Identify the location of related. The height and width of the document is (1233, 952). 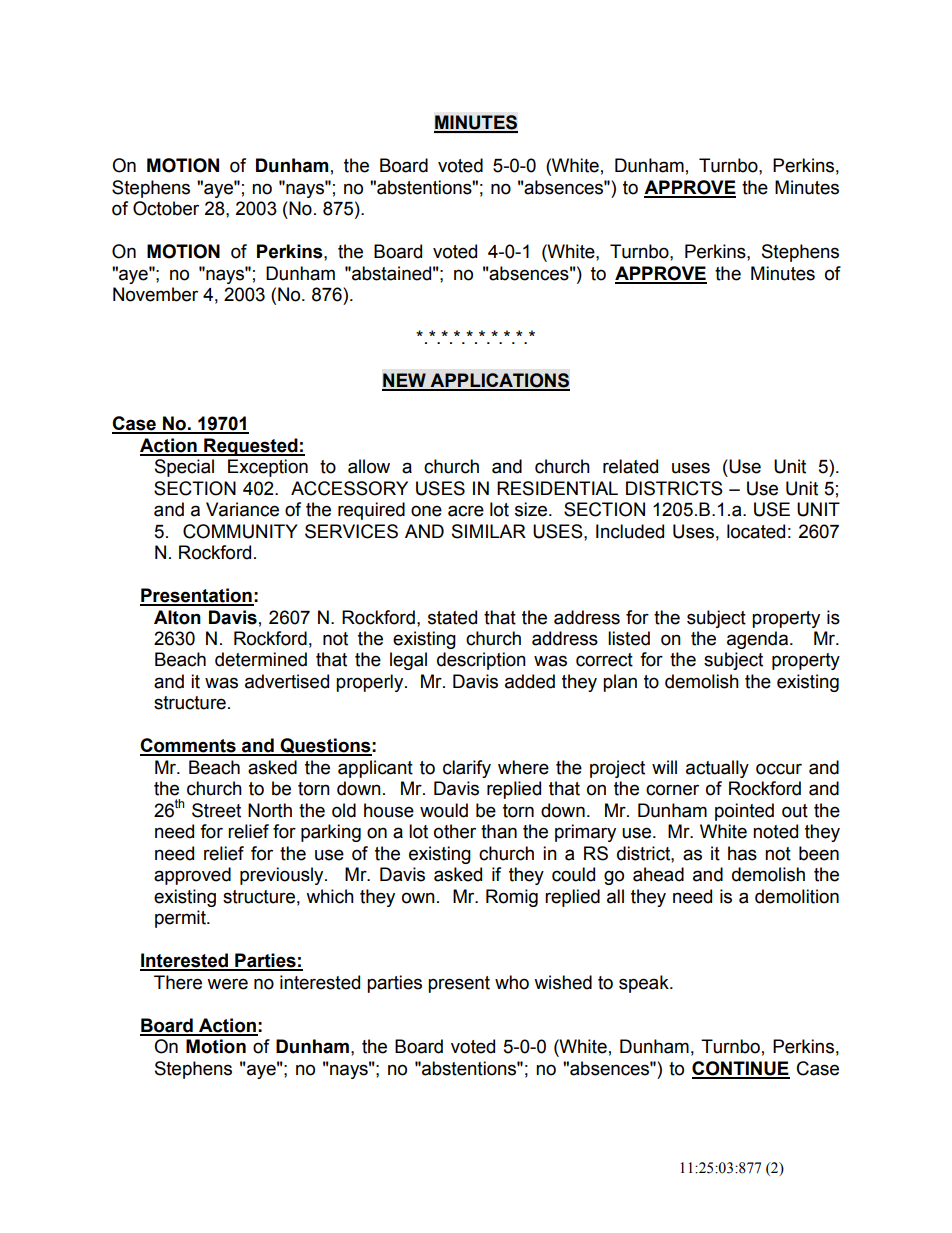
(630, 466).
